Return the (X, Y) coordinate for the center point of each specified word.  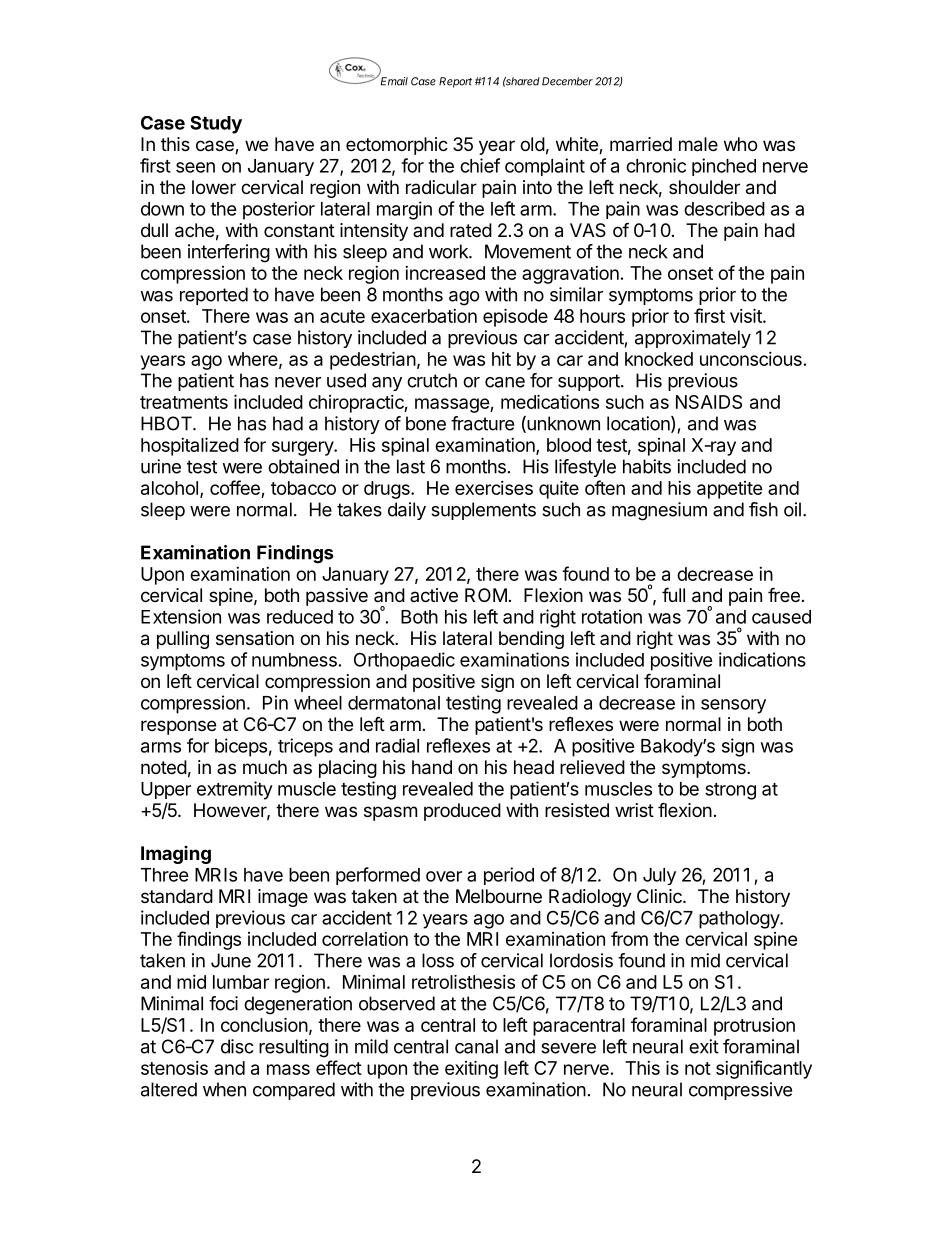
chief (480, 165)
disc (237, 1046)
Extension (181, 616)
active (434, 595)
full (673, 594)
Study (216, 125)
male (698, 144)
